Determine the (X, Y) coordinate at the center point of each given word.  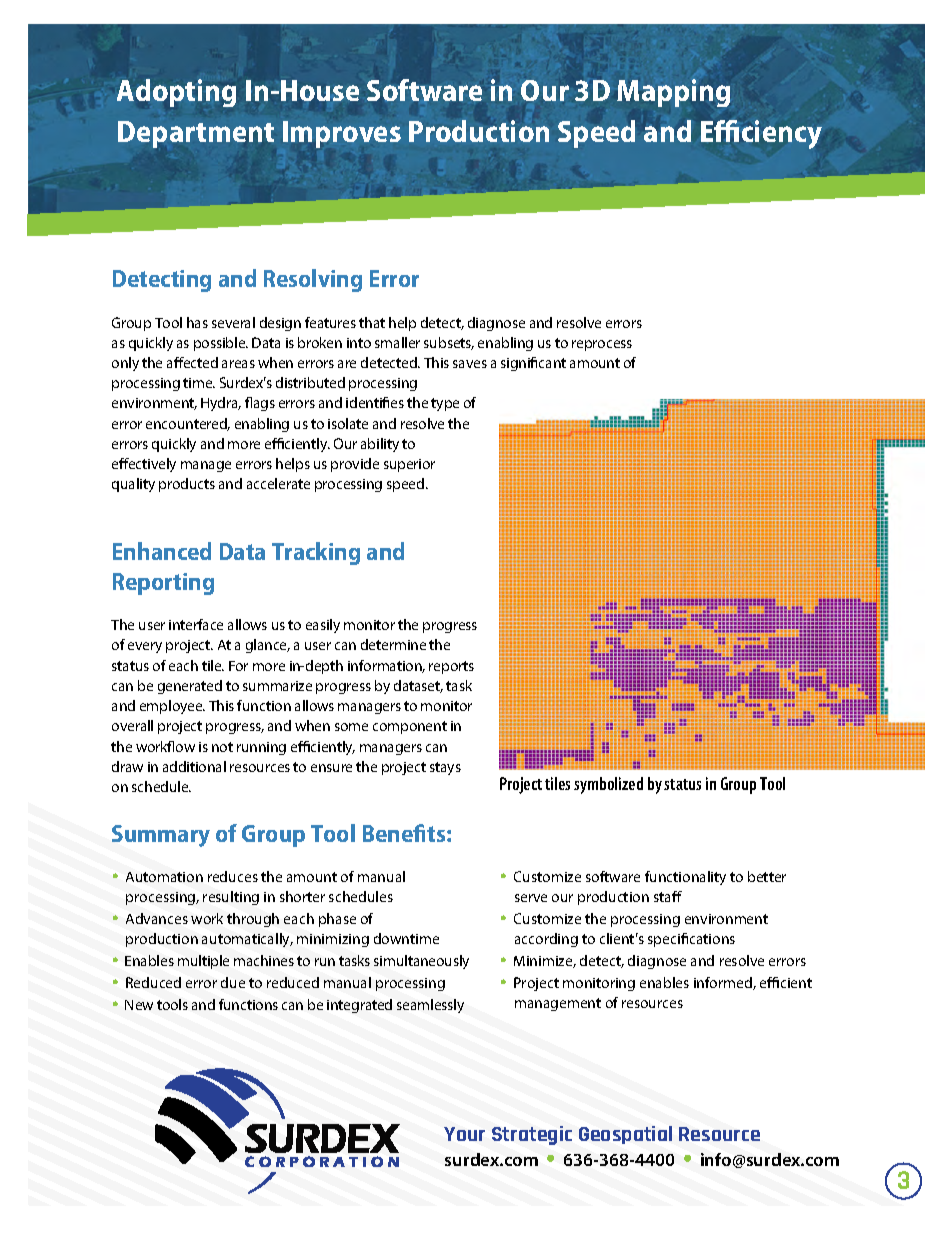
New (139, 1005)
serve (531, 898)
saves (470, 364)
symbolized (608, 785)
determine (393, 644)
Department (196, 134)
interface (196, 624)
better (767, 876)
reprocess (602, 345)
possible (221, 344)
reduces (233, 876)
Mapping (673, 93)
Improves (342, 134)
